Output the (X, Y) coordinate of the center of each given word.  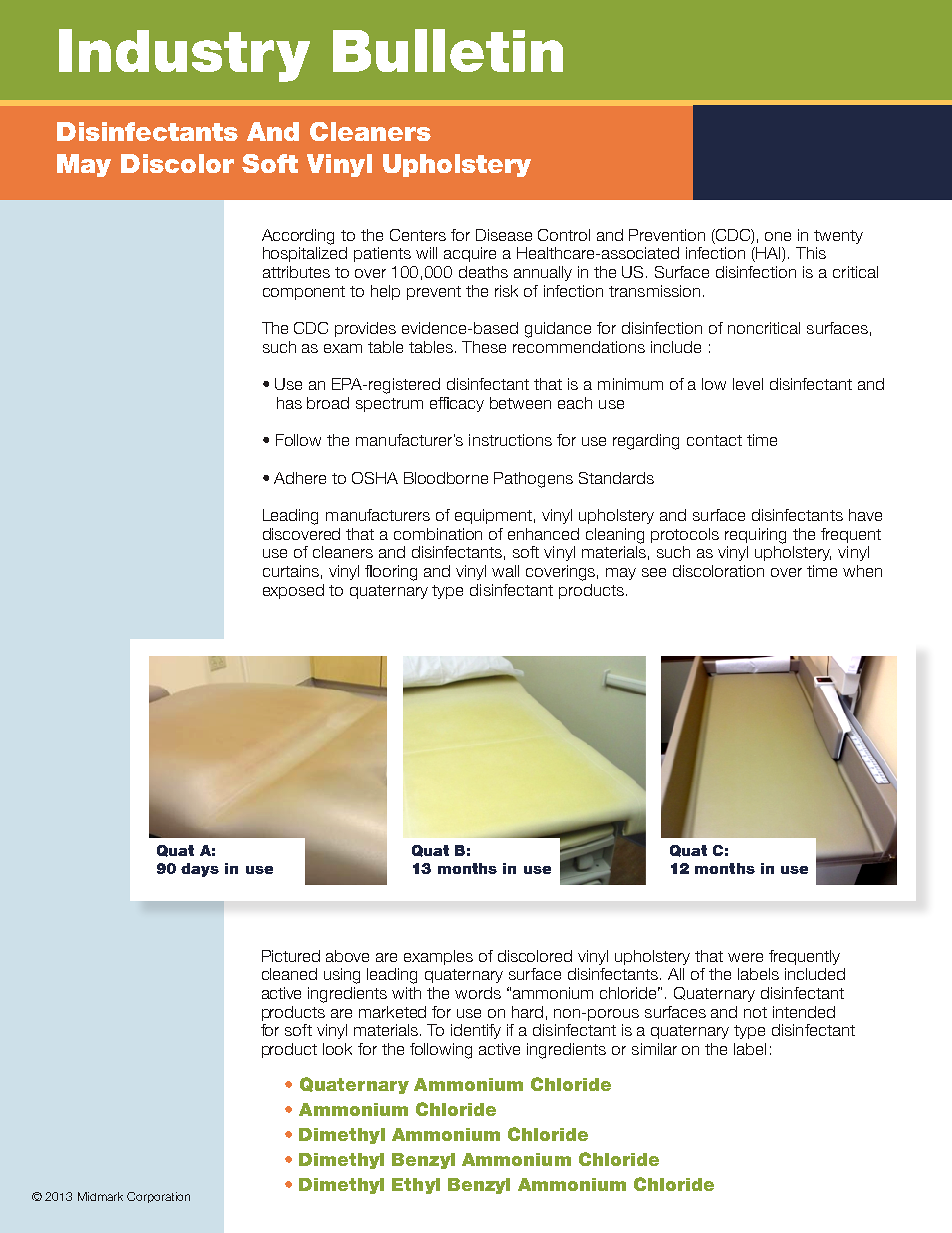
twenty (838, 237)
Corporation (158, 1197)
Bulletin (448, 50)
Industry (184, 55)
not (755, 1012)
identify (476, 1031)
